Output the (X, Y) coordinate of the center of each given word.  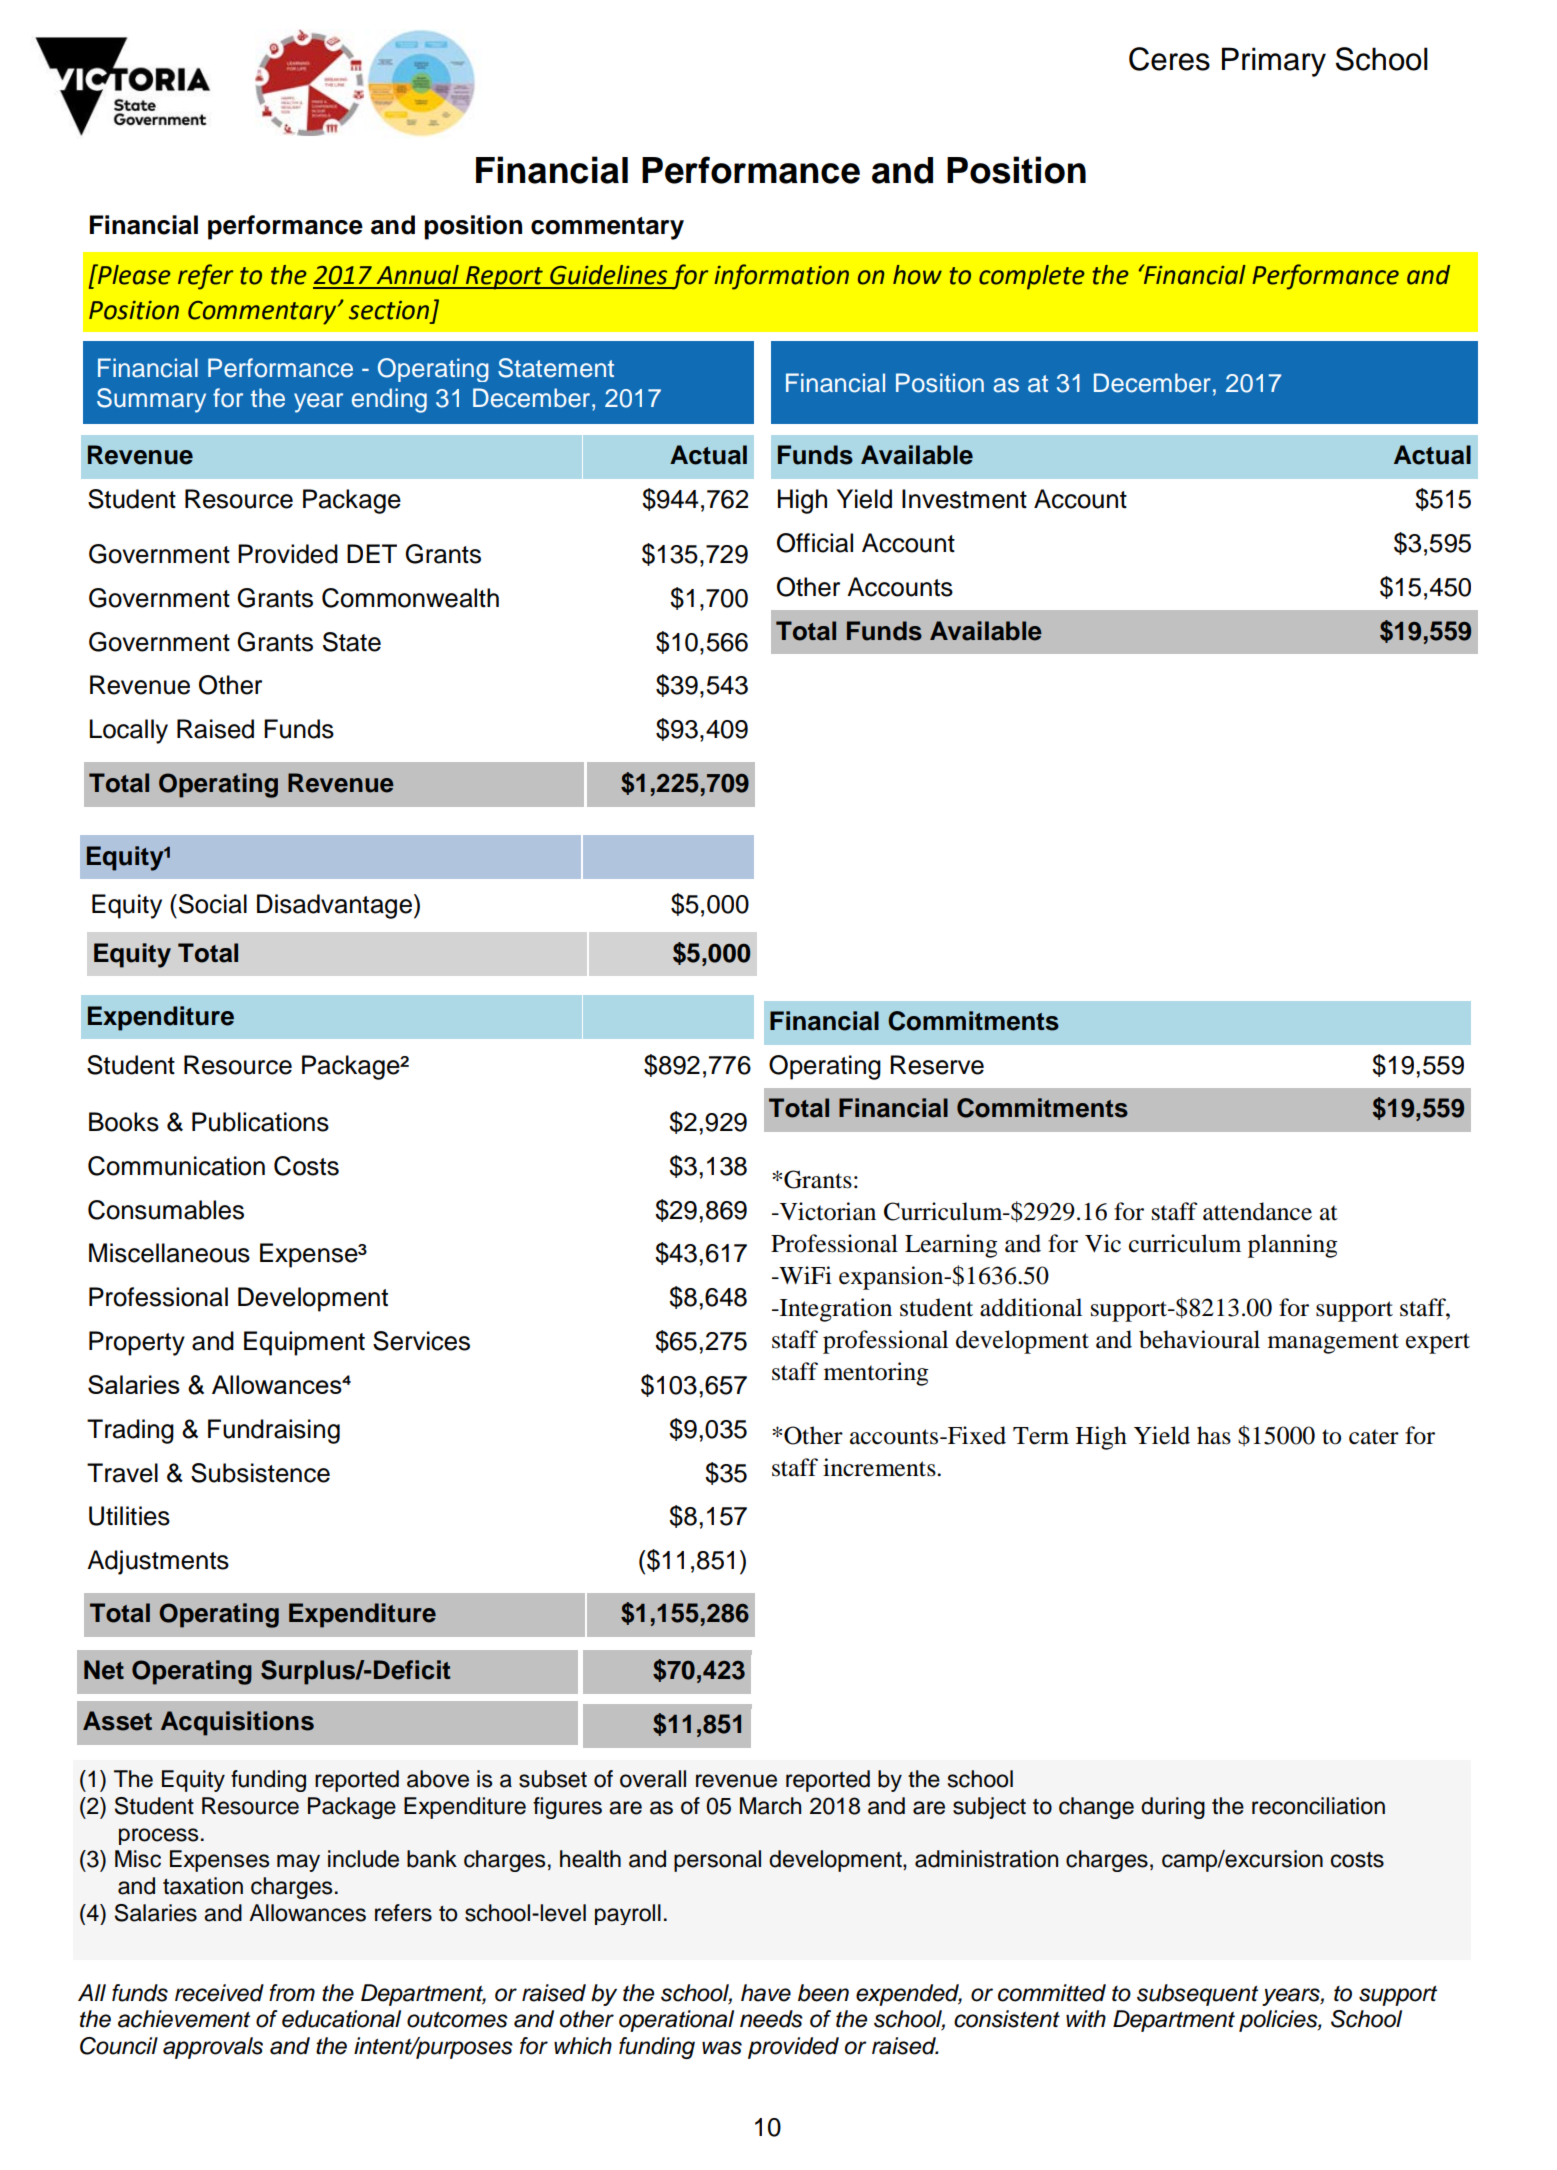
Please (133, 274)
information (782, 277)
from (292, 1993)
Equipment (304, 1343)
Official (815, 543)
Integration (834, 1310)
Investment (964, 499)
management (1333, 1343)
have (766, 1993)
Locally (129, 731)
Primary (1274, 62)
